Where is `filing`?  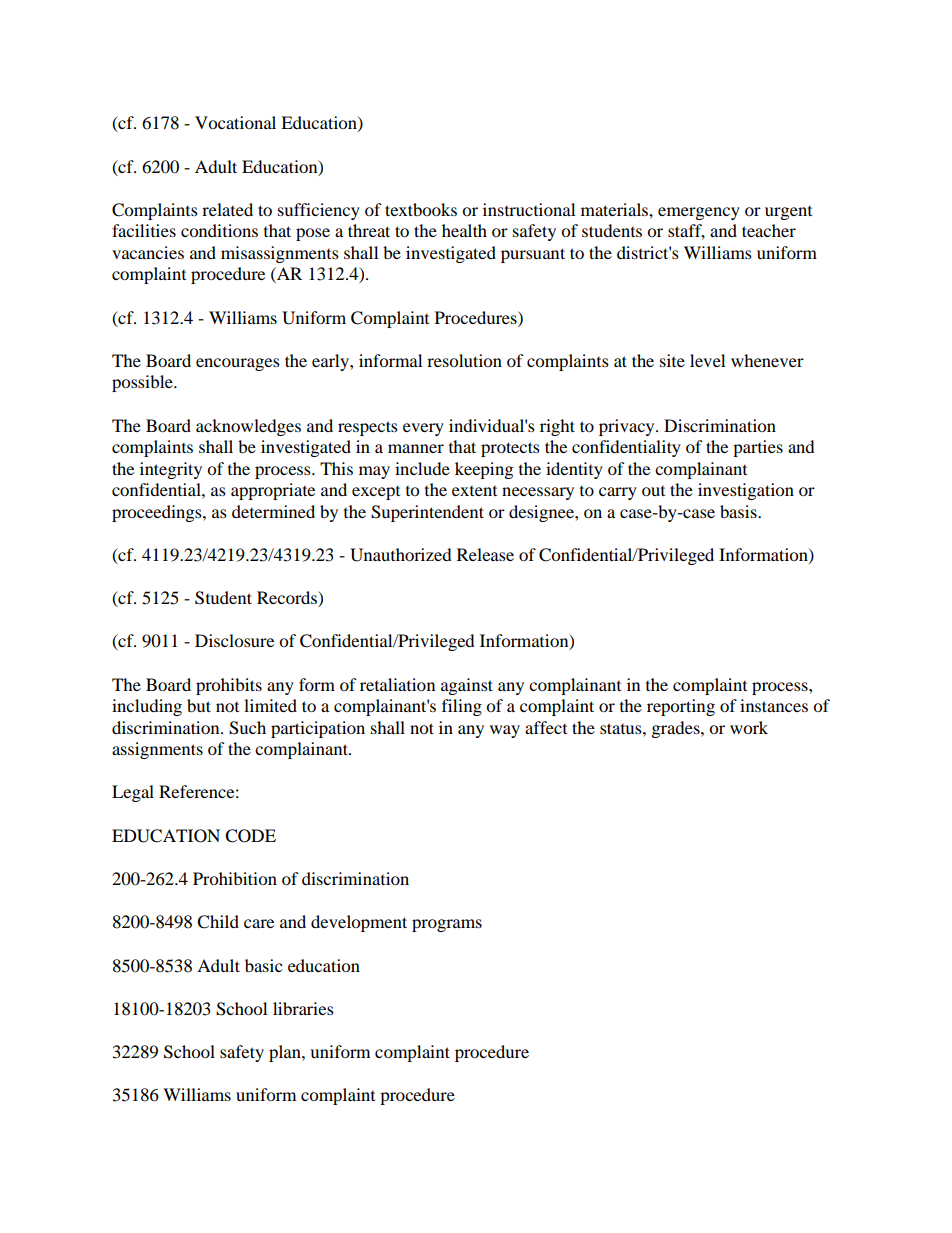 filing is located at coordinates (462, 707).
